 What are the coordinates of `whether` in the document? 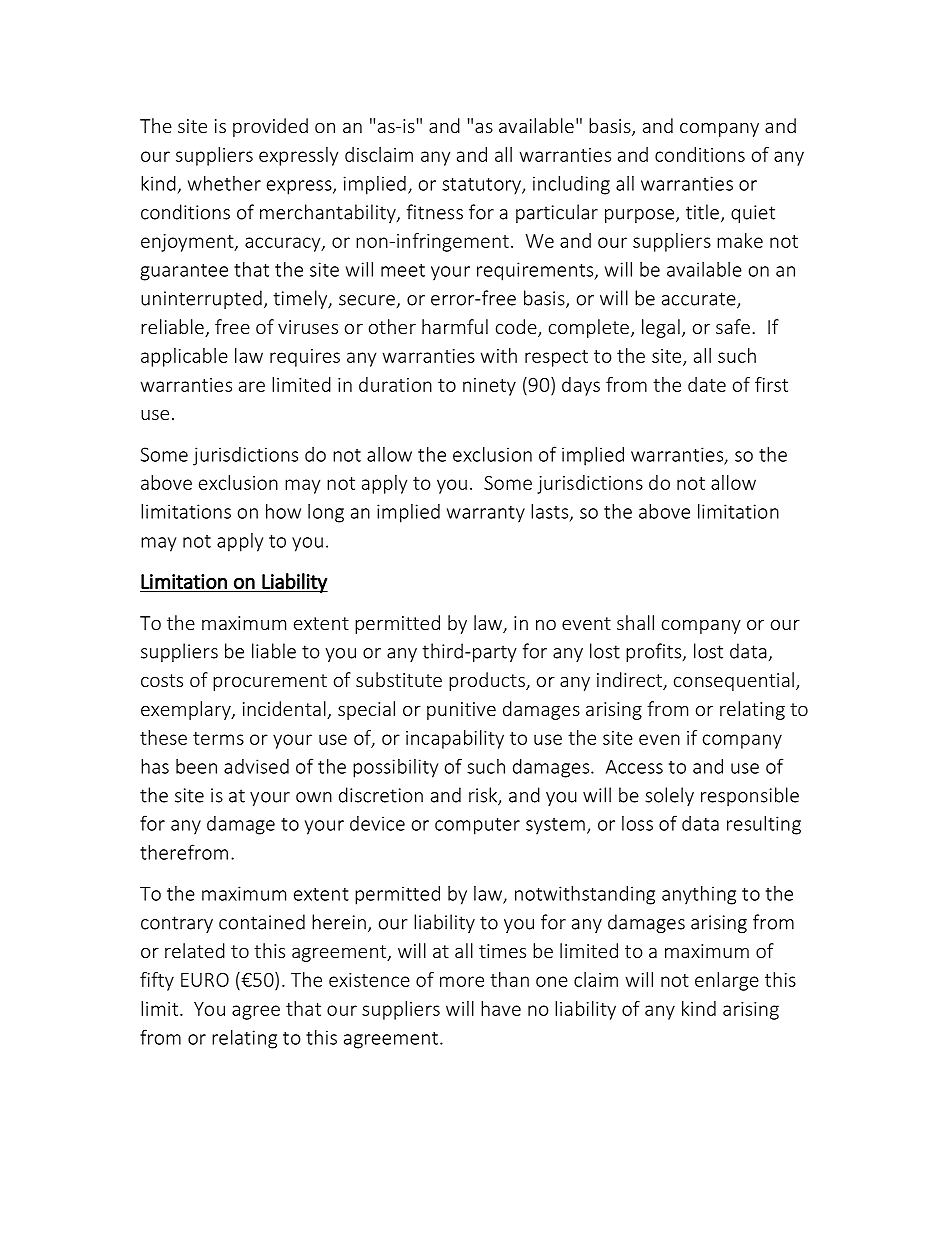 It's located at (224, 183).
